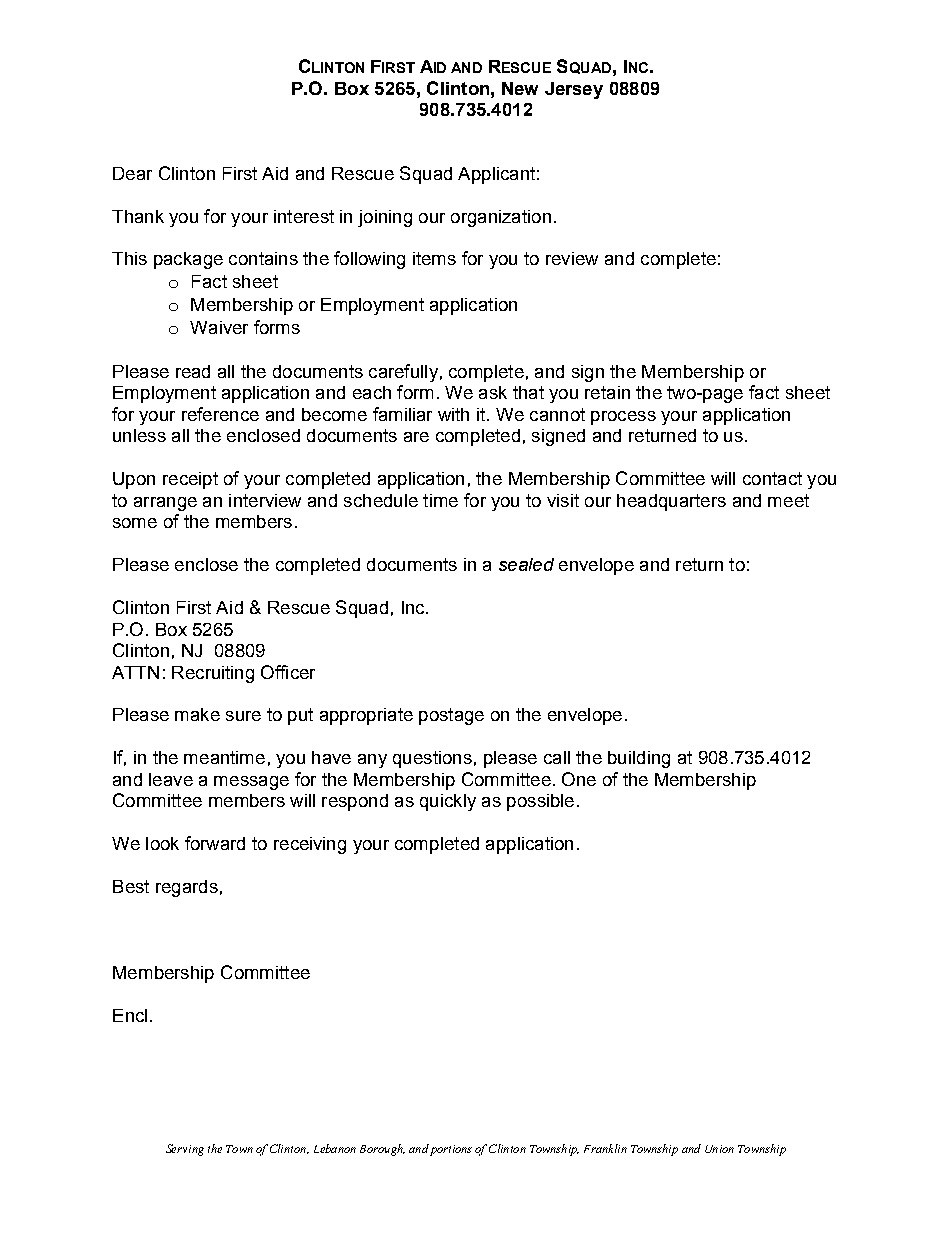  I want to click on Dear, so click(132, 173).
